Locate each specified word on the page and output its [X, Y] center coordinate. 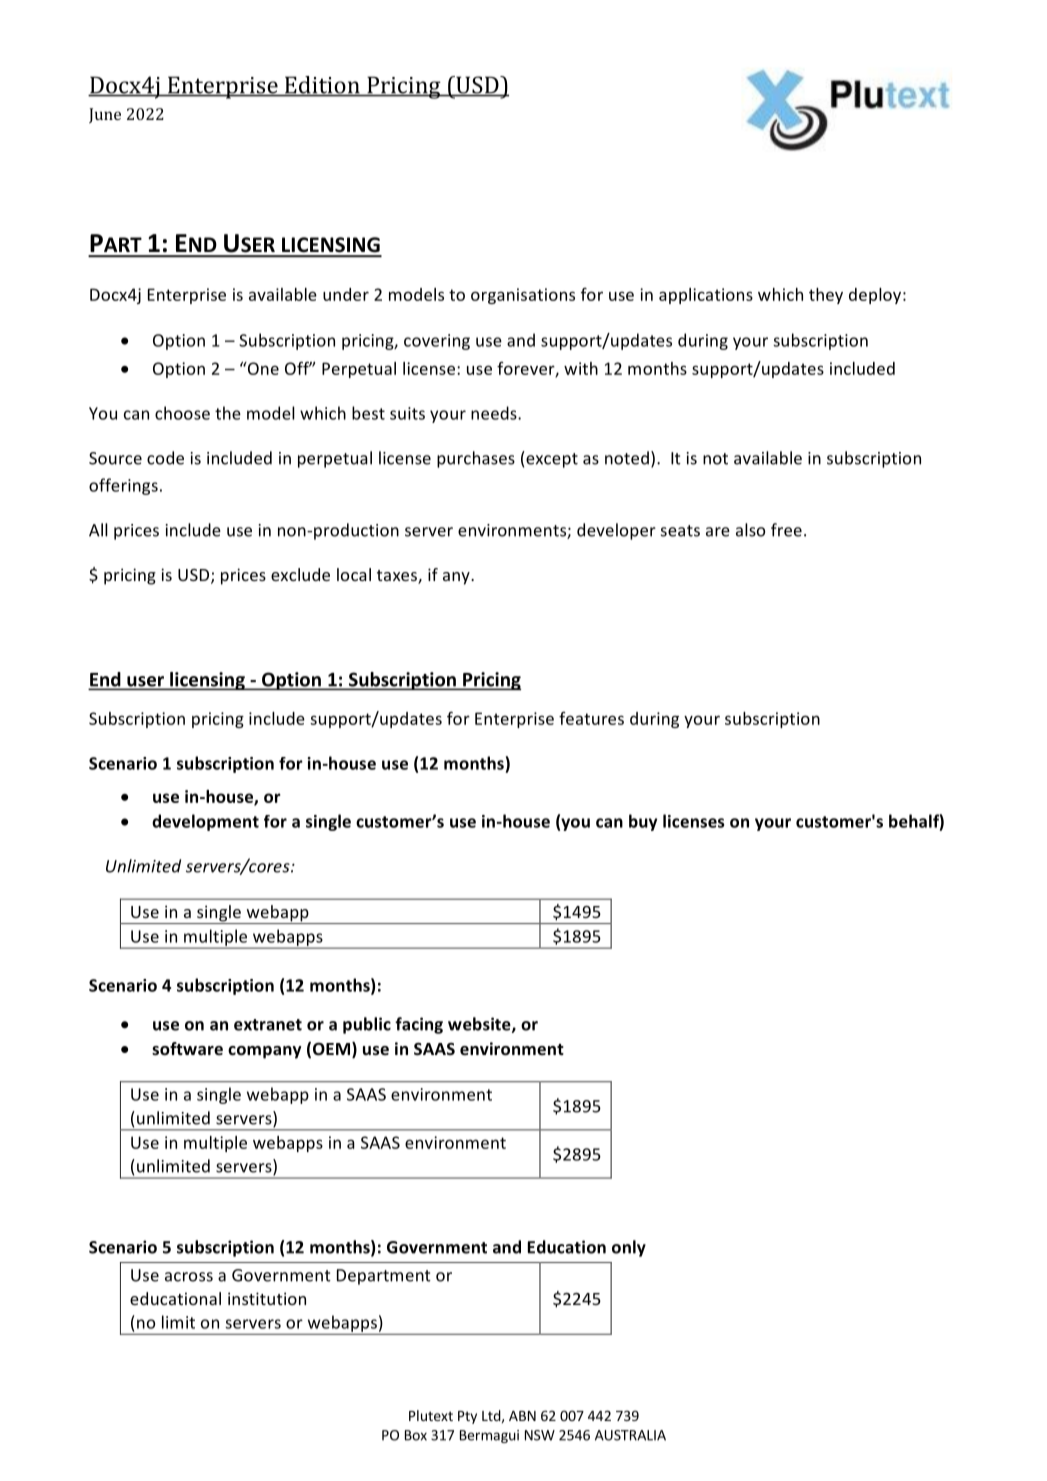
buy [643, 822]
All [98, 530]
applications [706, 296]
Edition [322, 86]
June [105, 115]
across [189, 1277]
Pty [467, 1417]
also [750, 530]
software [187, 1049]
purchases [476, 459]
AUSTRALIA [630, 1435]
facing [419, 1025]
